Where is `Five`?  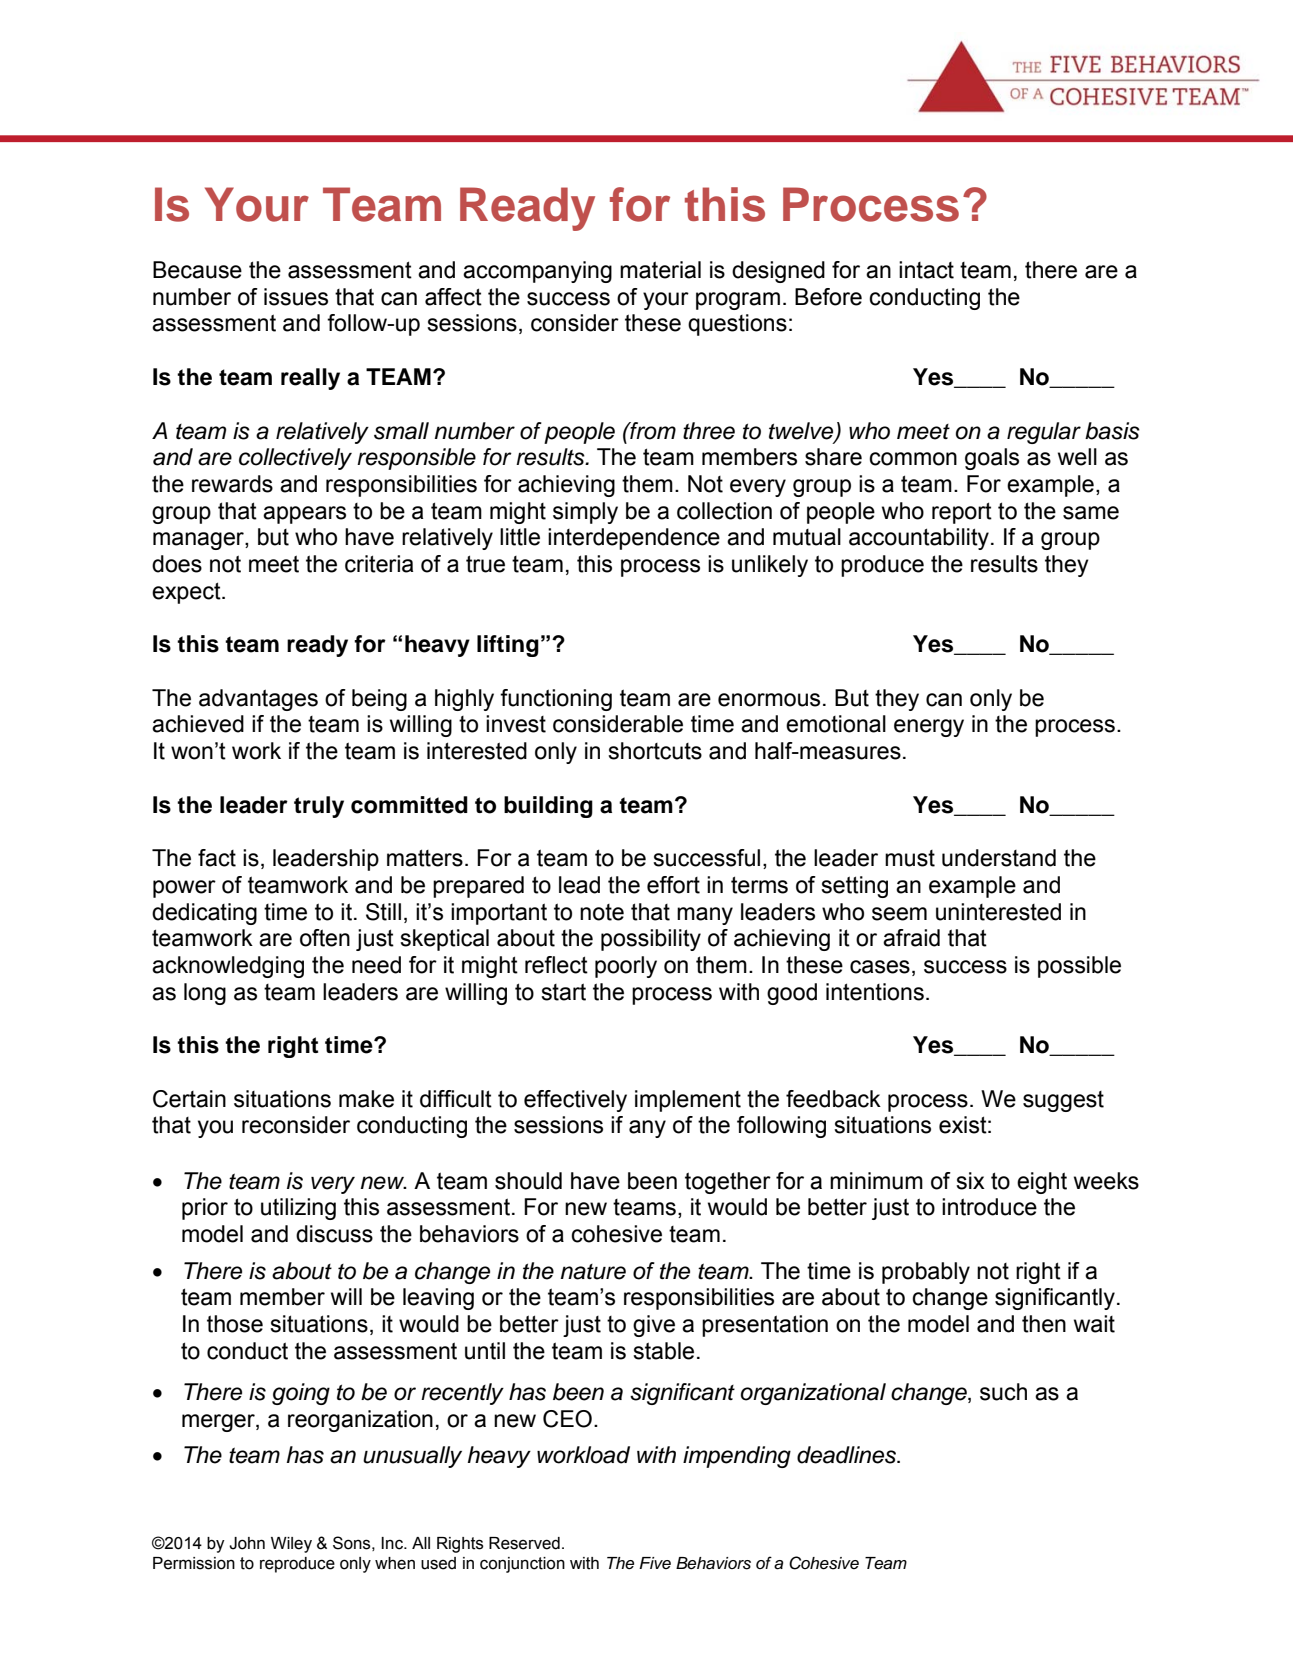
Five is located at coordinates (655, 1563).
